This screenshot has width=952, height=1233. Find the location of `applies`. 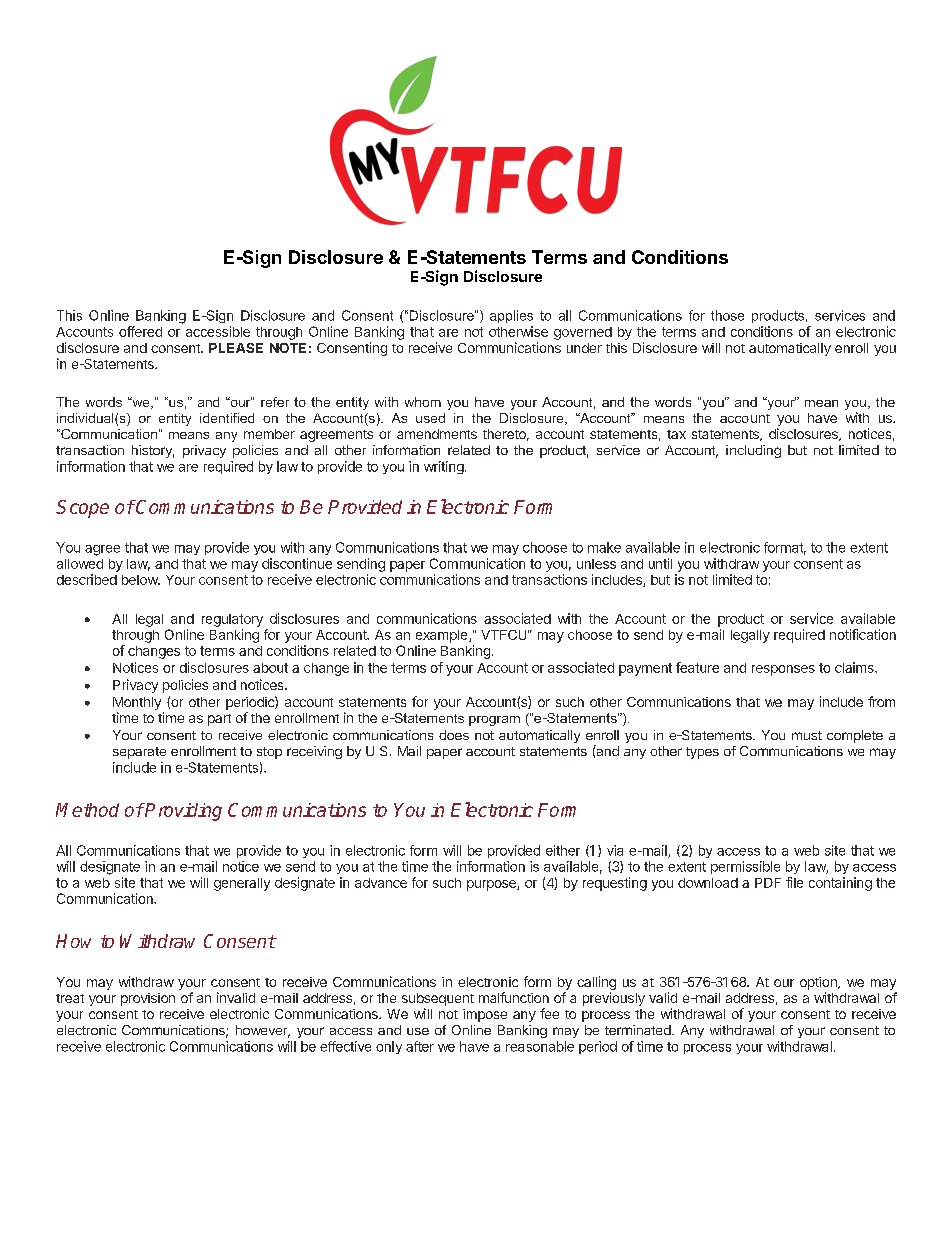

applies is located at coordinates (511, 316).
